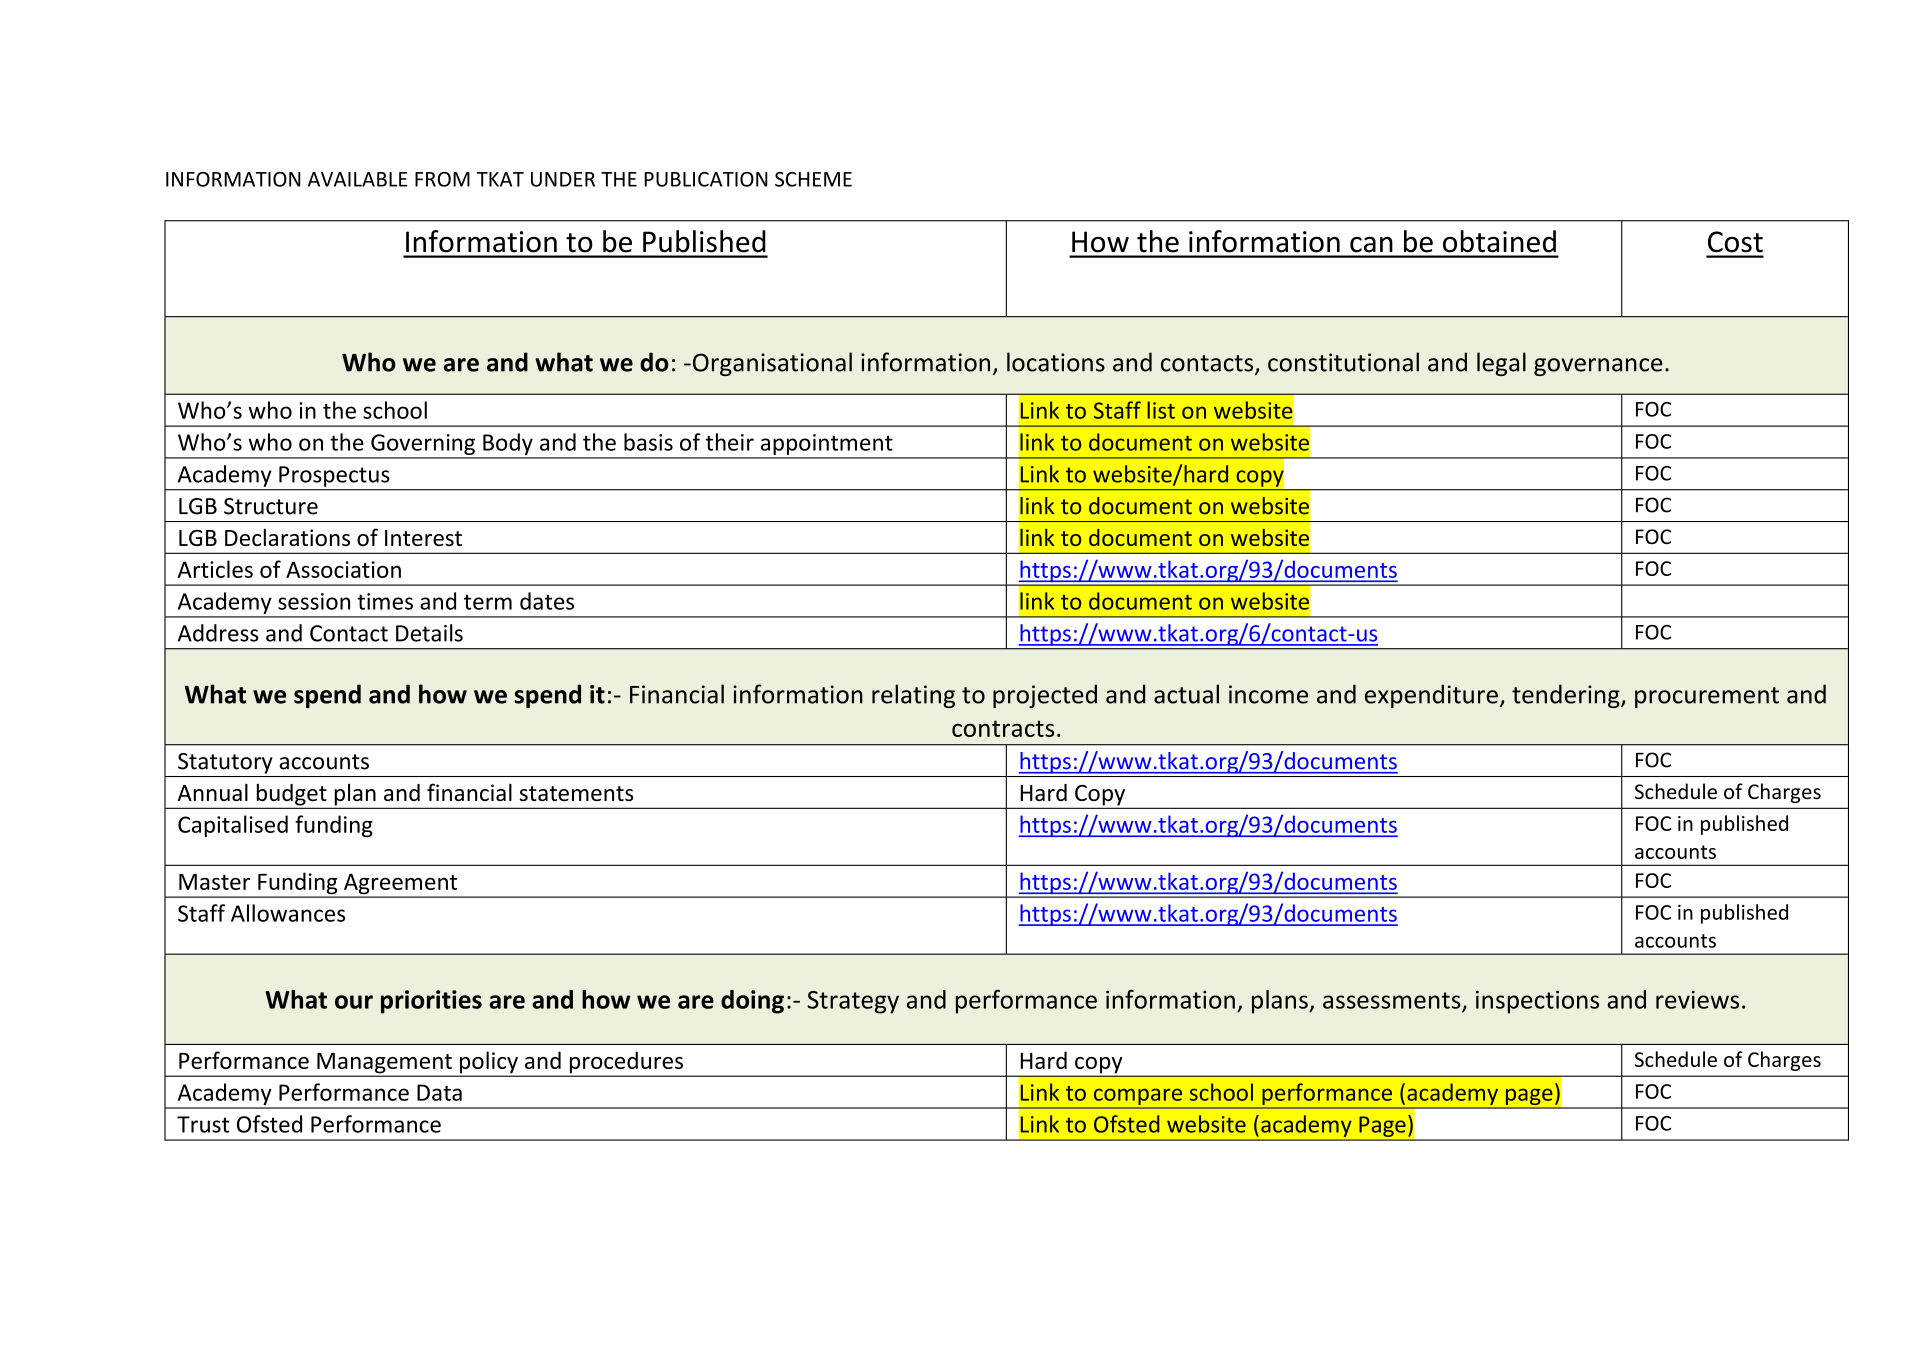 This page has height=1360, width=1923. What do you see at coordinates (439, 1092) in the page?
I see `Data` at bounding box center [439, 1092].
